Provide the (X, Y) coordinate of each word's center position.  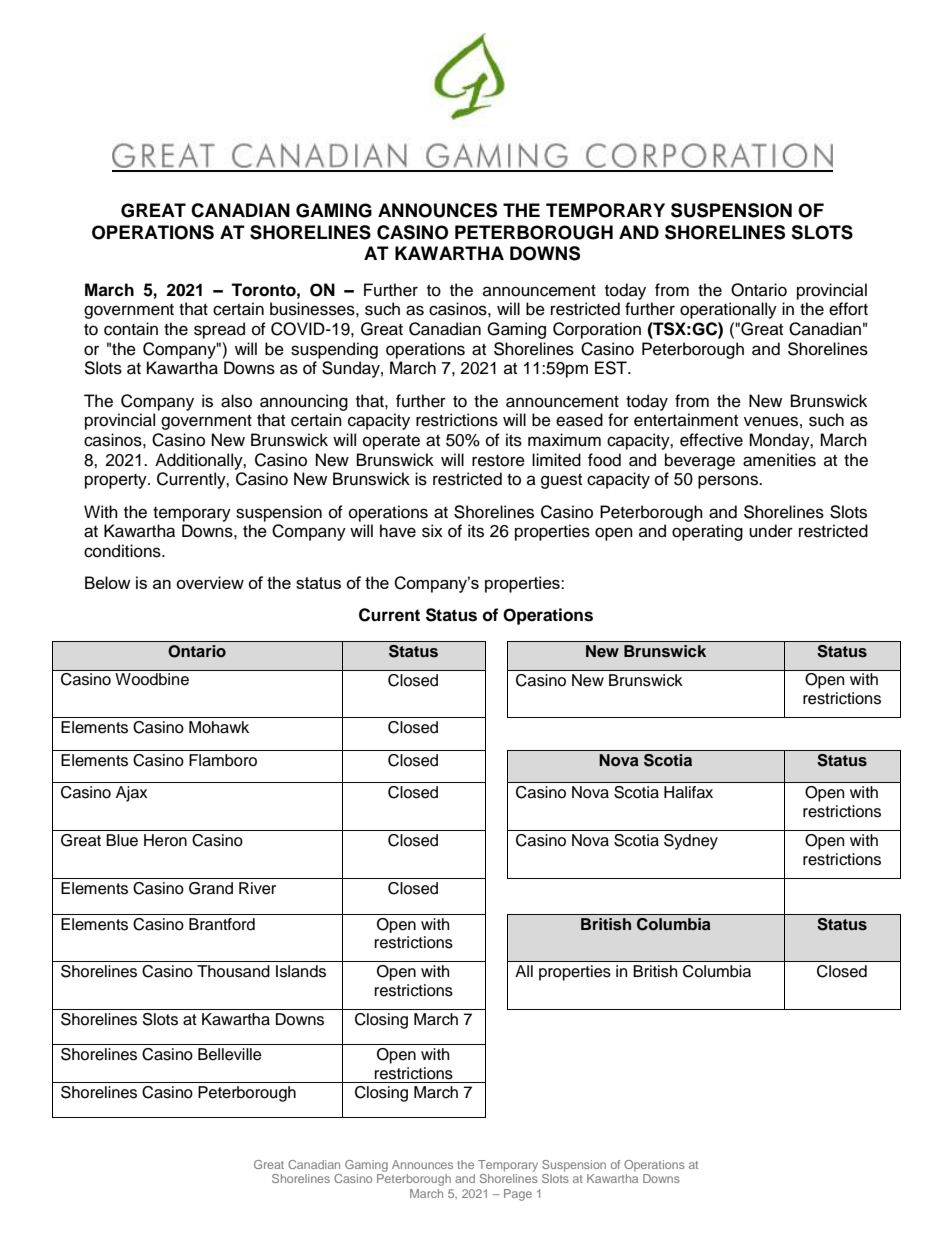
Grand (211, 888)
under (771, 531)
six (432, 531)
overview (210, 582)
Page (518, 1195)
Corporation (597, 330)
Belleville (230, 1054)
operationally (728, 310)
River (257, 888)
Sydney (691, 842)
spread (219, 330)
